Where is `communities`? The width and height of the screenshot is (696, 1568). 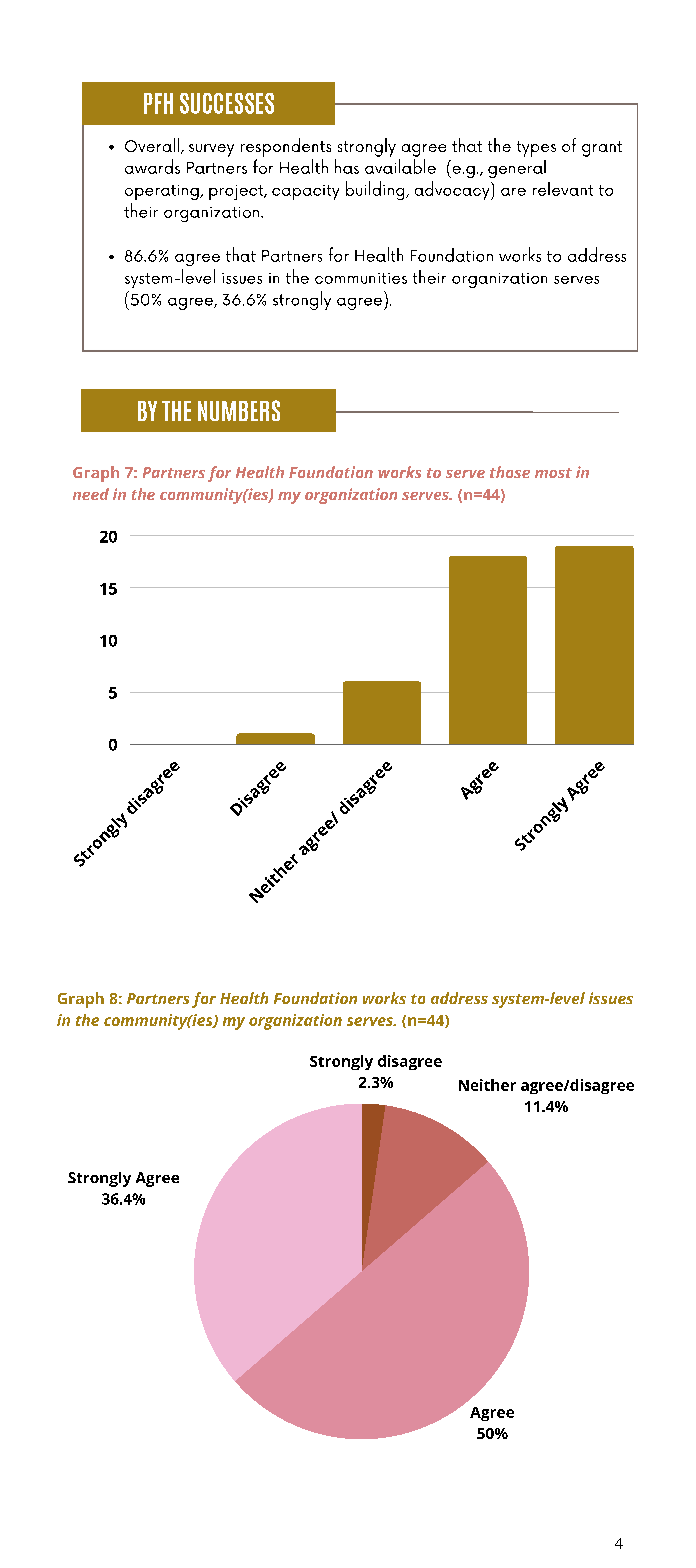
communities is located at coordinates (361, 278).
